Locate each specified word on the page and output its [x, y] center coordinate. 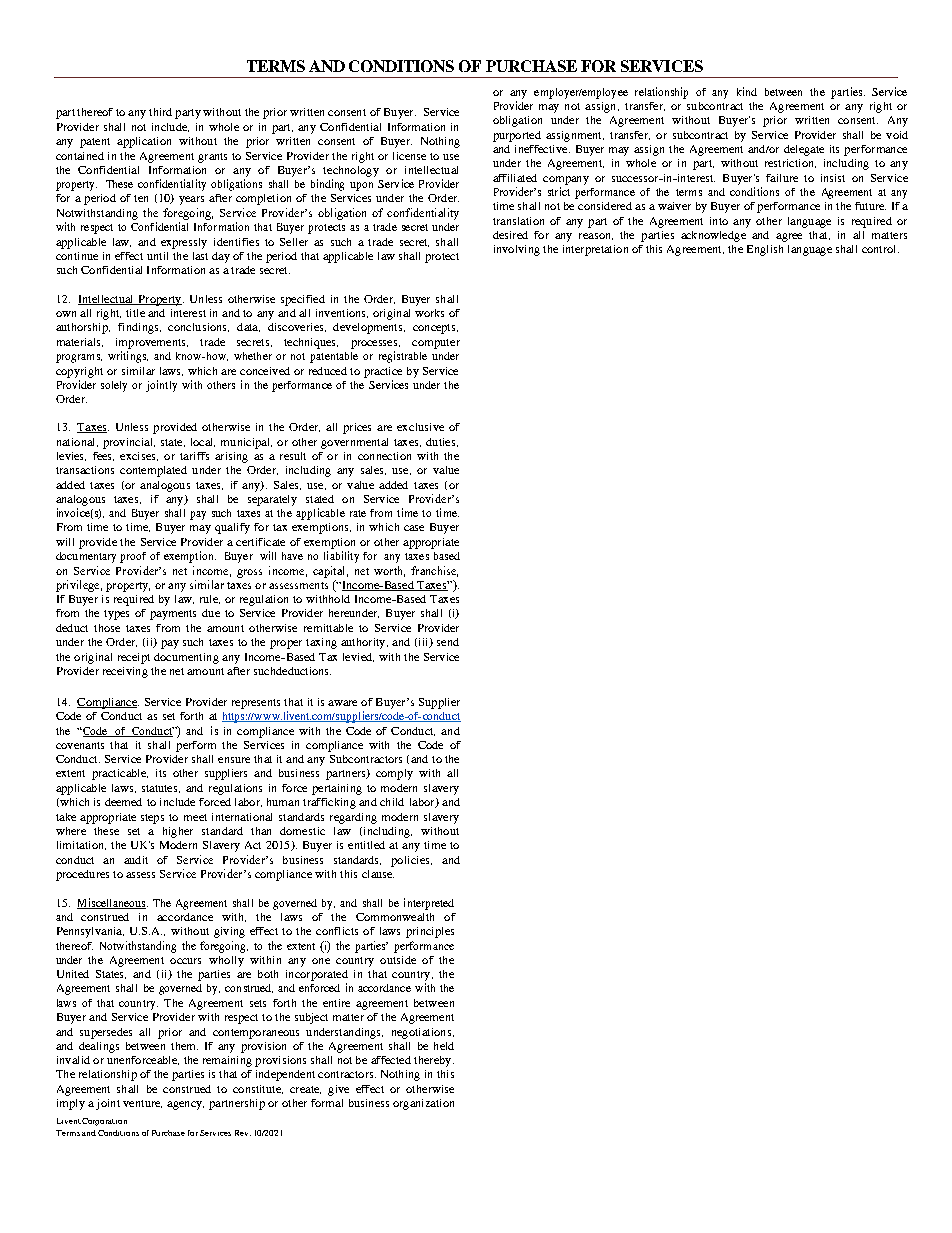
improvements [152, 343]
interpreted [429, 904]
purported [517, 136]
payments [173, 615]
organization [423, 1104]
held [444, 1046]
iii [423, 643]
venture [142, 1104]
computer [436, 344]
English [765, 250]
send [448, 642]
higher [178, 832]
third [160, 112]
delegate [804, 150]
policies [411, 861]
